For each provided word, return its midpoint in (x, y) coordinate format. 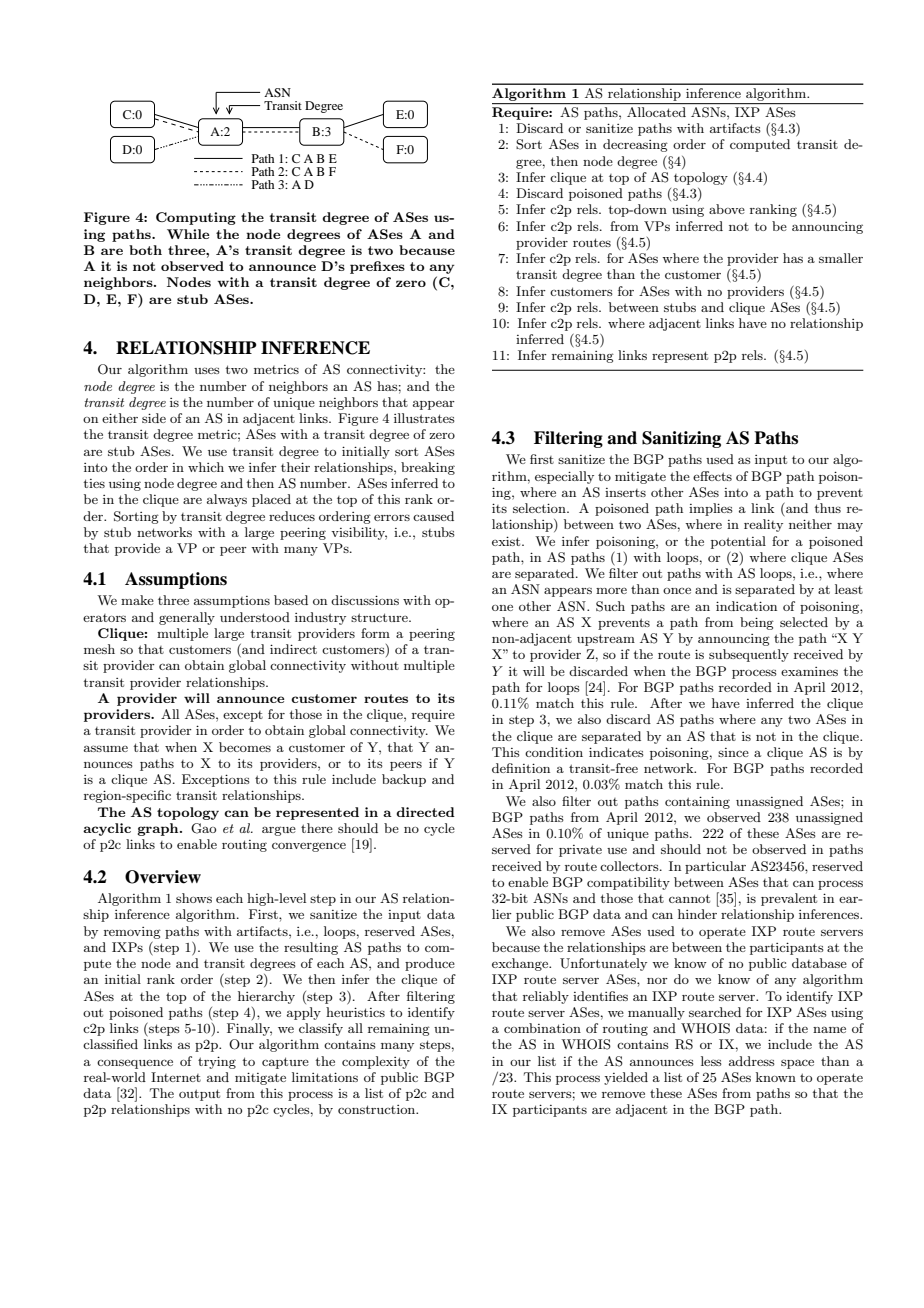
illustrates (424, 418)
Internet (176, 1077)
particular (715, 867)
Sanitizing (681, 439)
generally (187, 618)
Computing (196, 218)
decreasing (635, 145)
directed (425, 812)
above (727, 209)
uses (207, 370)
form (375, 633)
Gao (203, 828)
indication (746, 606)
